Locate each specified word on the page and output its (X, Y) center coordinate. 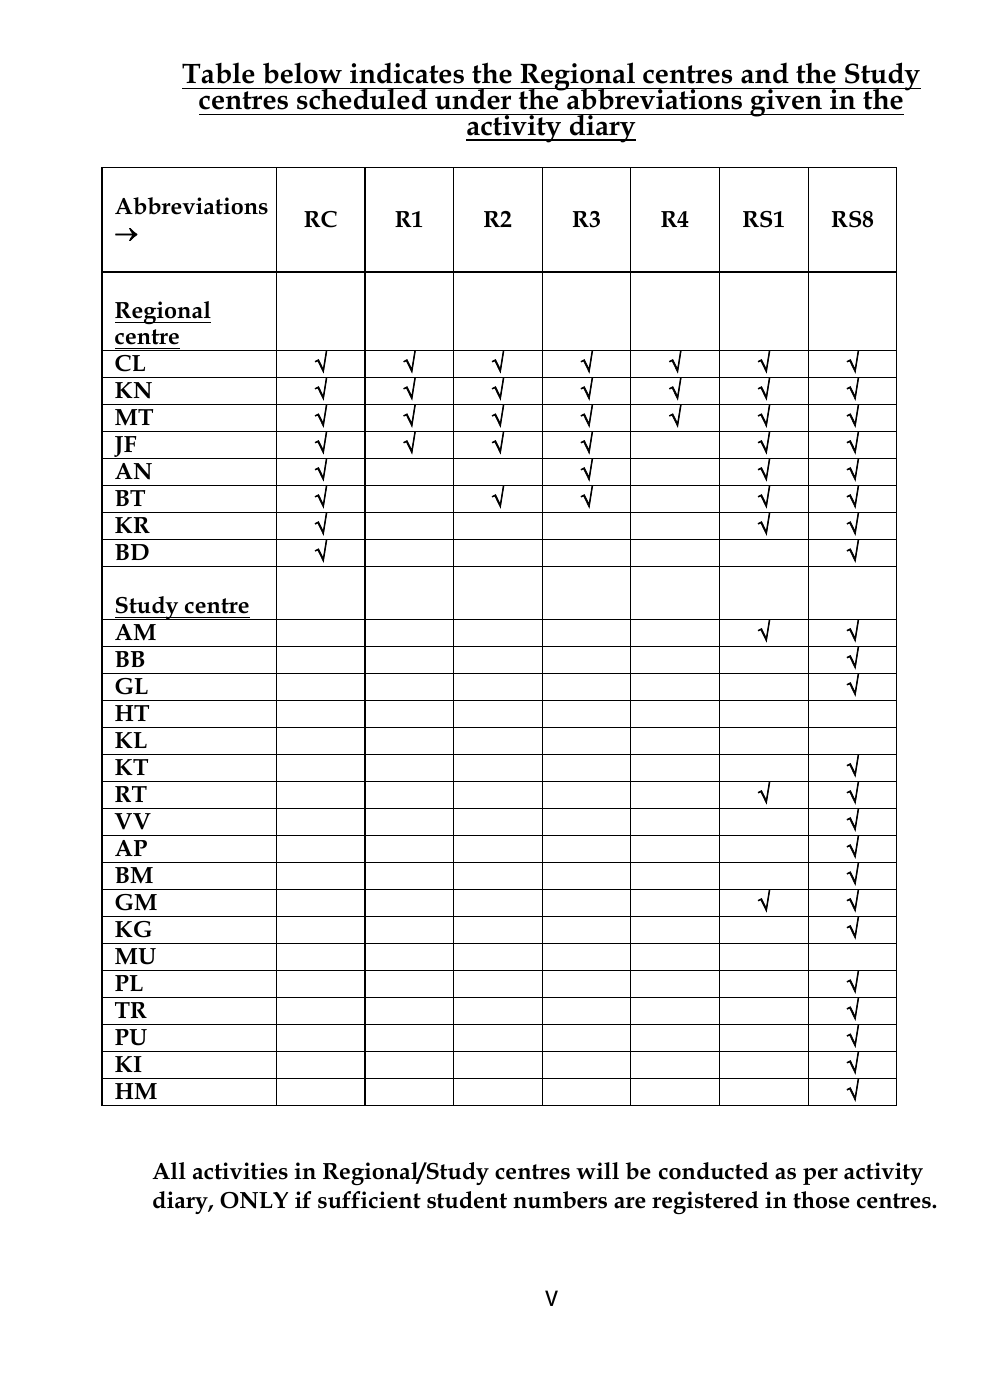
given (786, 102)
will (597, 1170)
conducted (714, 1171)
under (473, 99)
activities (240, 1171)
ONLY (254, 1200)
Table (218, 73)
